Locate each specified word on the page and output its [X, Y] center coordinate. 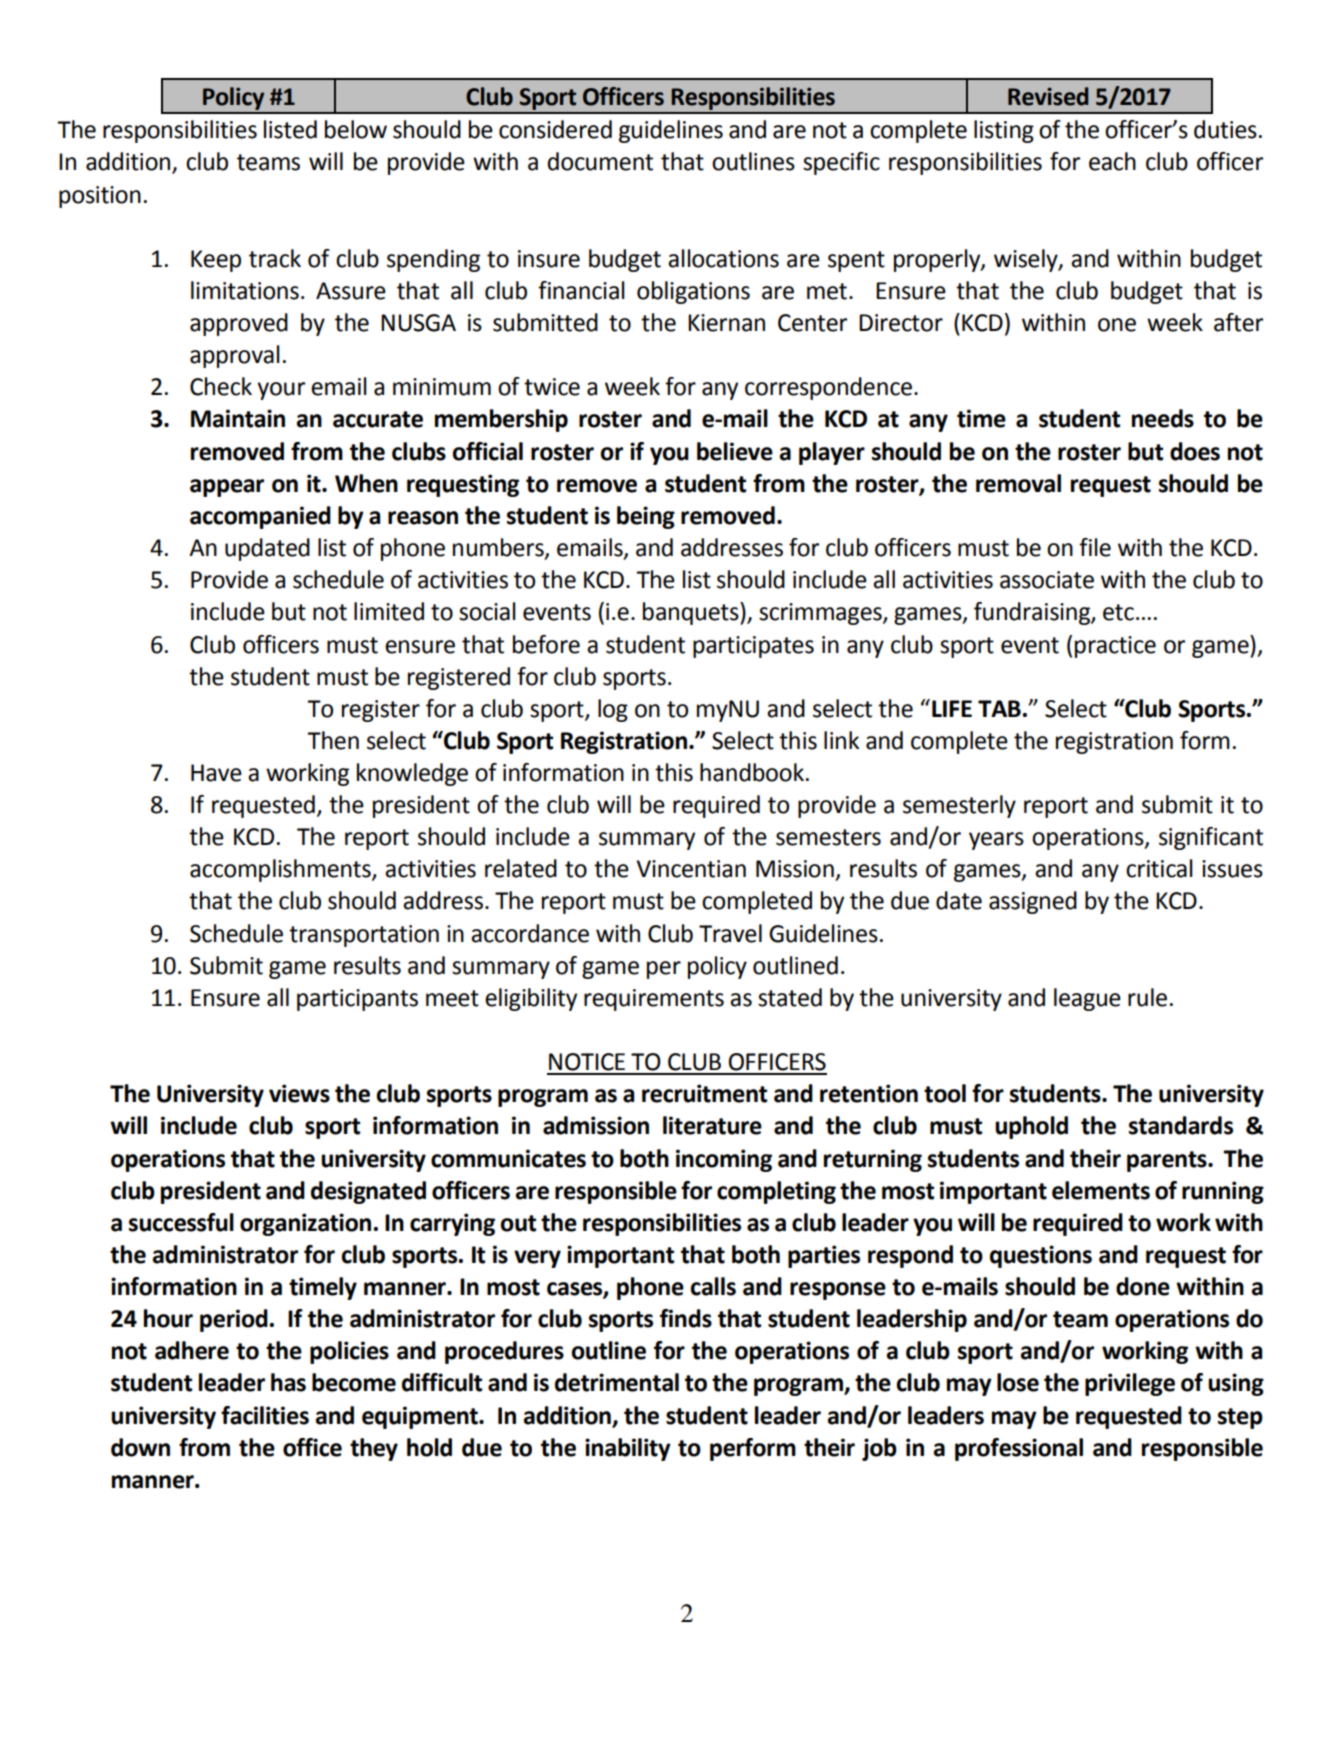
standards [1181, 1125]
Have [216, 773]
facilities [265, 1415]
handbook [753, 772]
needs [1163, 418]
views [299, 1093]
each [1112, 161]
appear [227, 488]
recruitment [704, 1093]
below [356, 129]
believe [735, 451]
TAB [999, 708]
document [600, 161]
